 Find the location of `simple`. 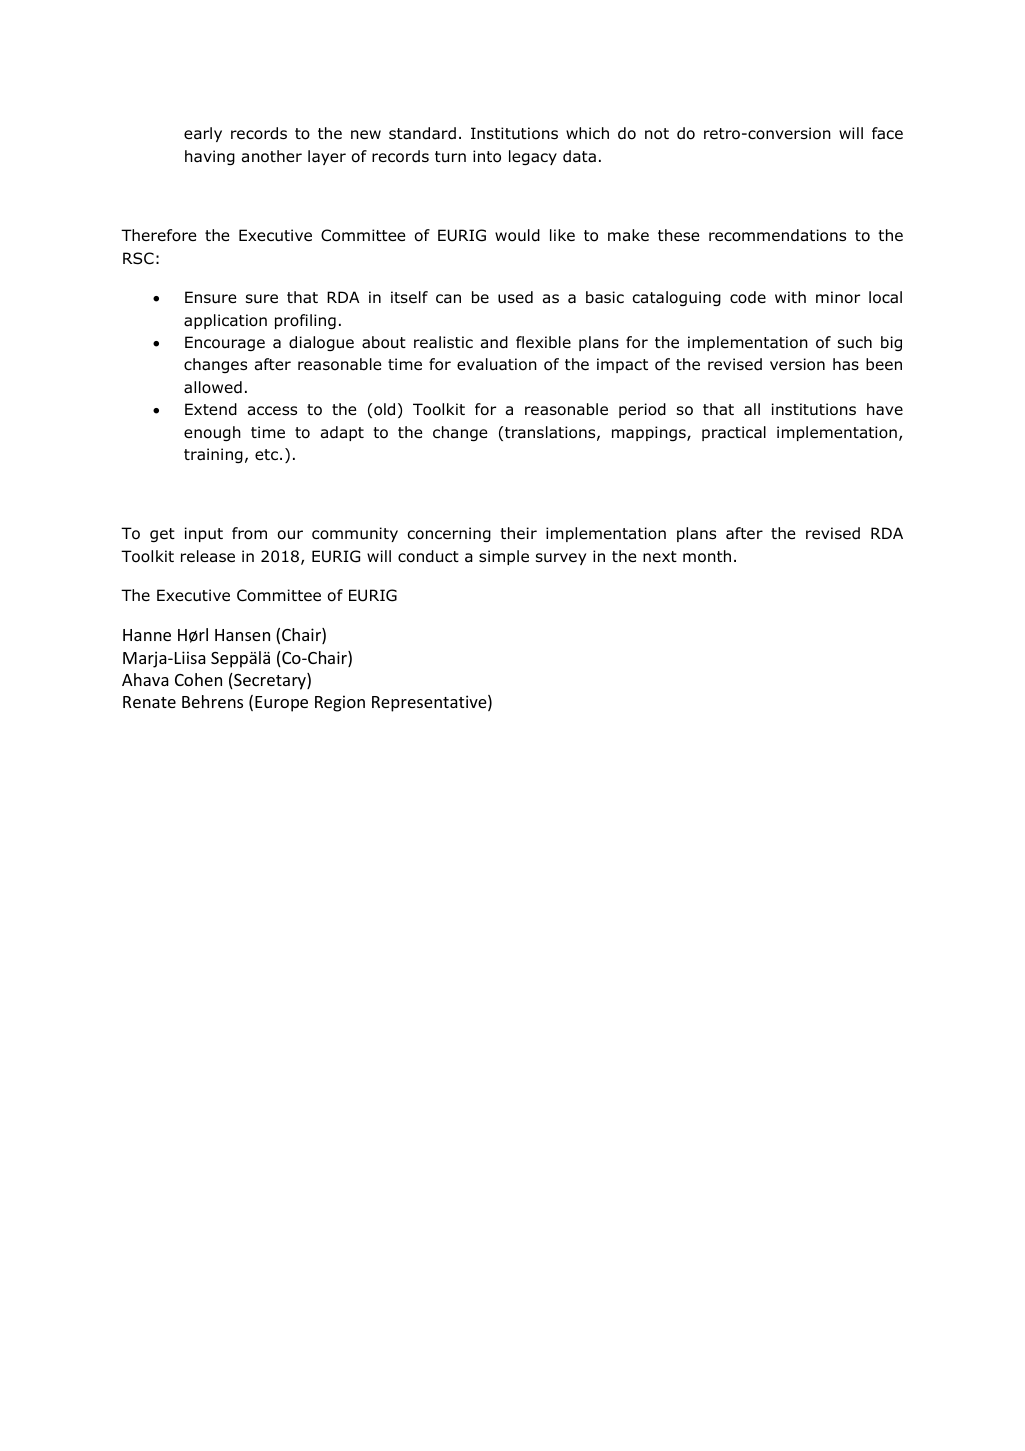

simple is located at coordinates (504, 557).
